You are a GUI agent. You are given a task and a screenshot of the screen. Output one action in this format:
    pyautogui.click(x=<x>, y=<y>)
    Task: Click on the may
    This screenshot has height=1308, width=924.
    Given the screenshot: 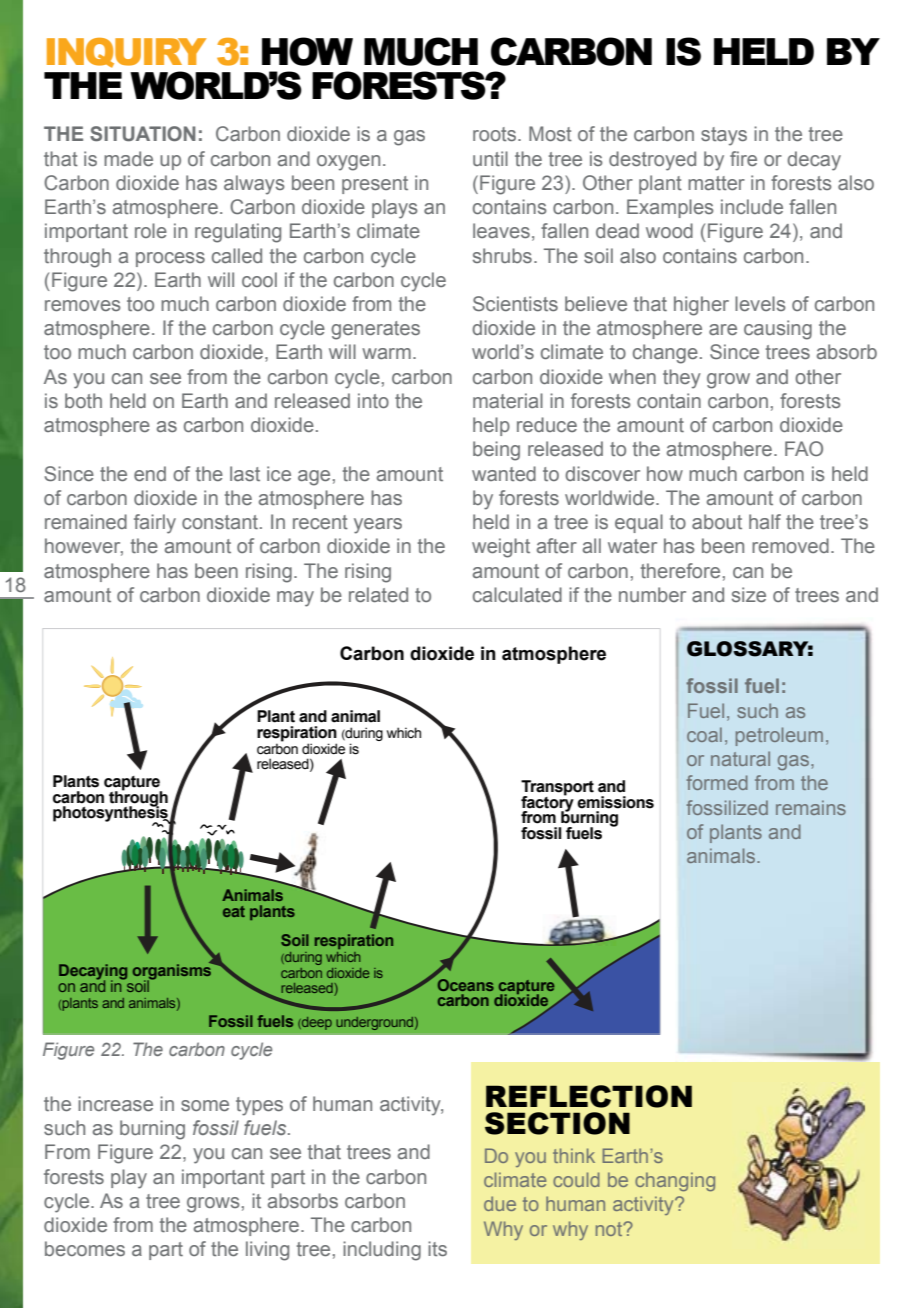 What is the action you would take?
    pyautogui.click(x=295, y=599)
